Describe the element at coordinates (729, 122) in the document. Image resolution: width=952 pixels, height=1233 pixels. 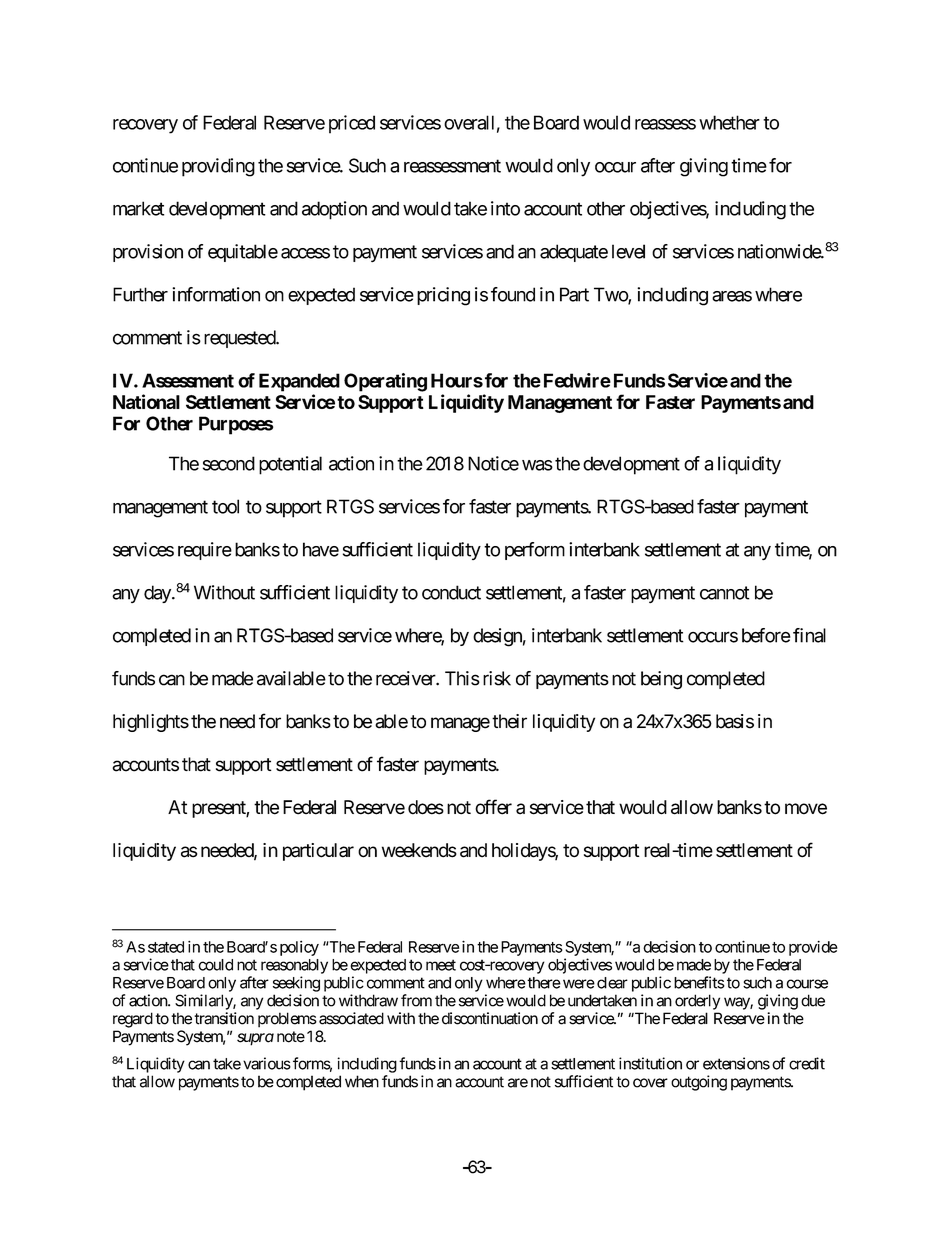
I see `whether` at that location.
